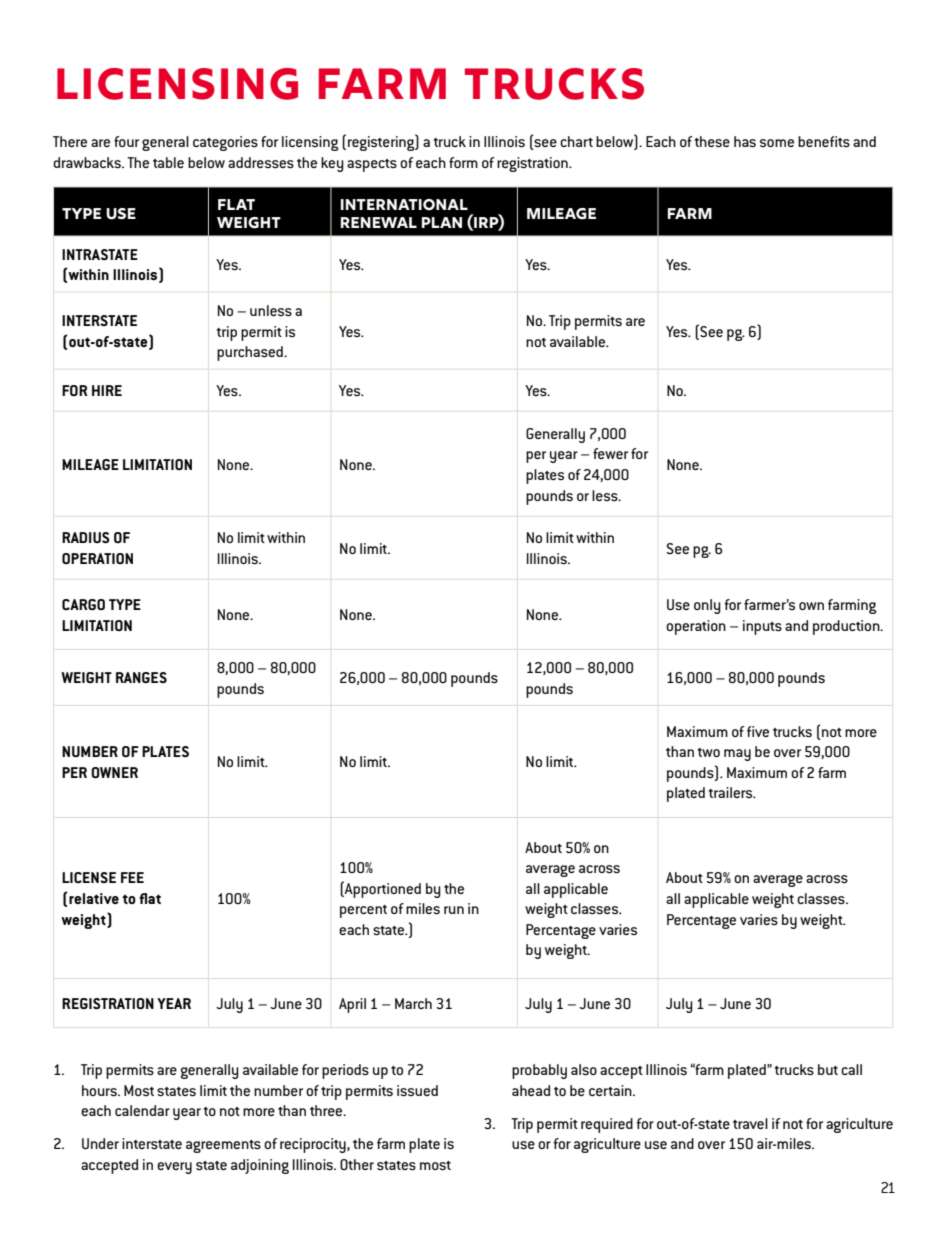 Image resolution: width=952 pixels, height=1233 pixels. What do you see at coordinates (750, 1123) in the screenshot?
I see `travel` at bounding box center [750, 1123].
